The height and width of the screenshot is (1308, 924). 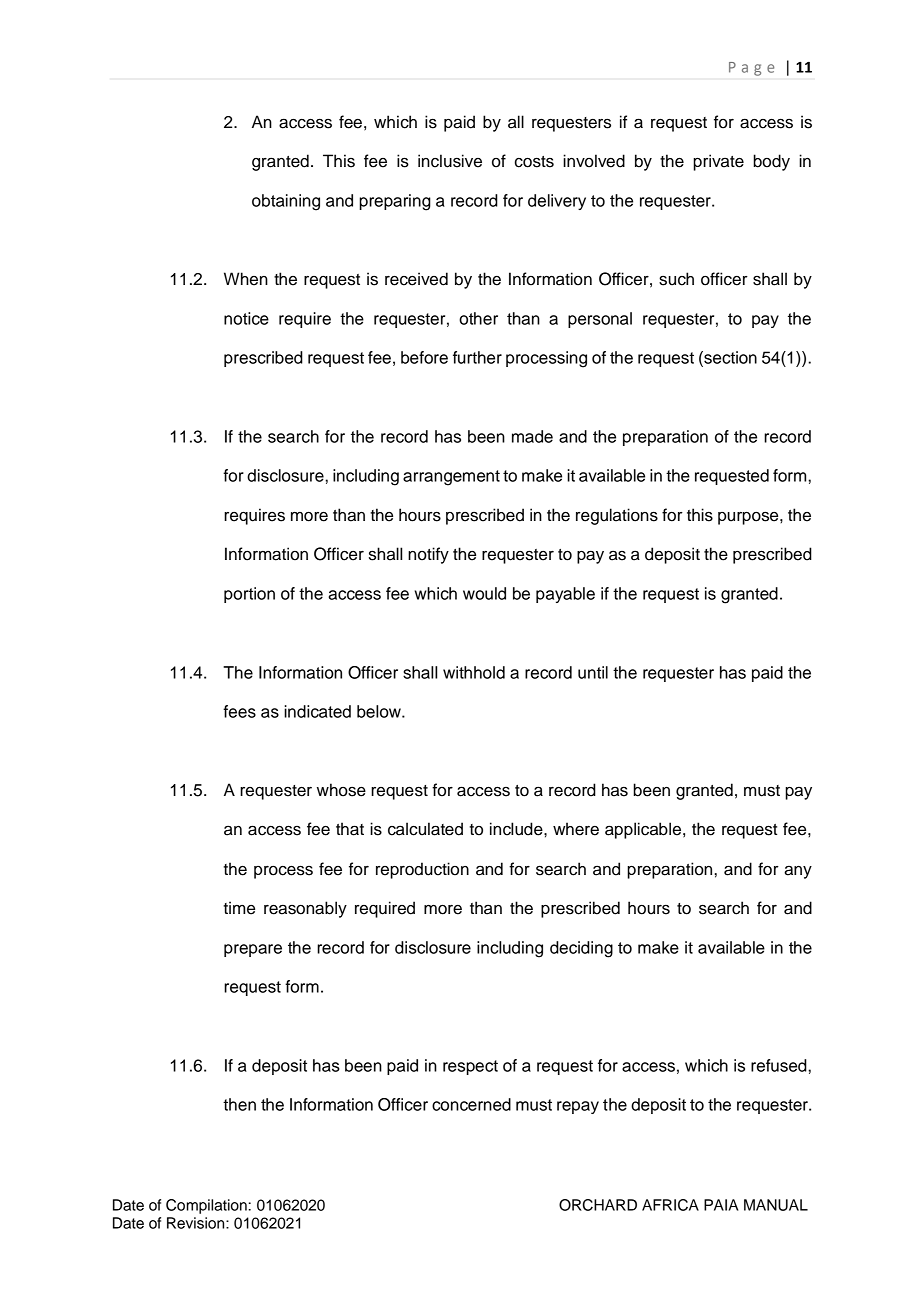 What do you see at coordinates (534, 162) in the screenshot?
I see `costs` at bounding box center [534, 162].
